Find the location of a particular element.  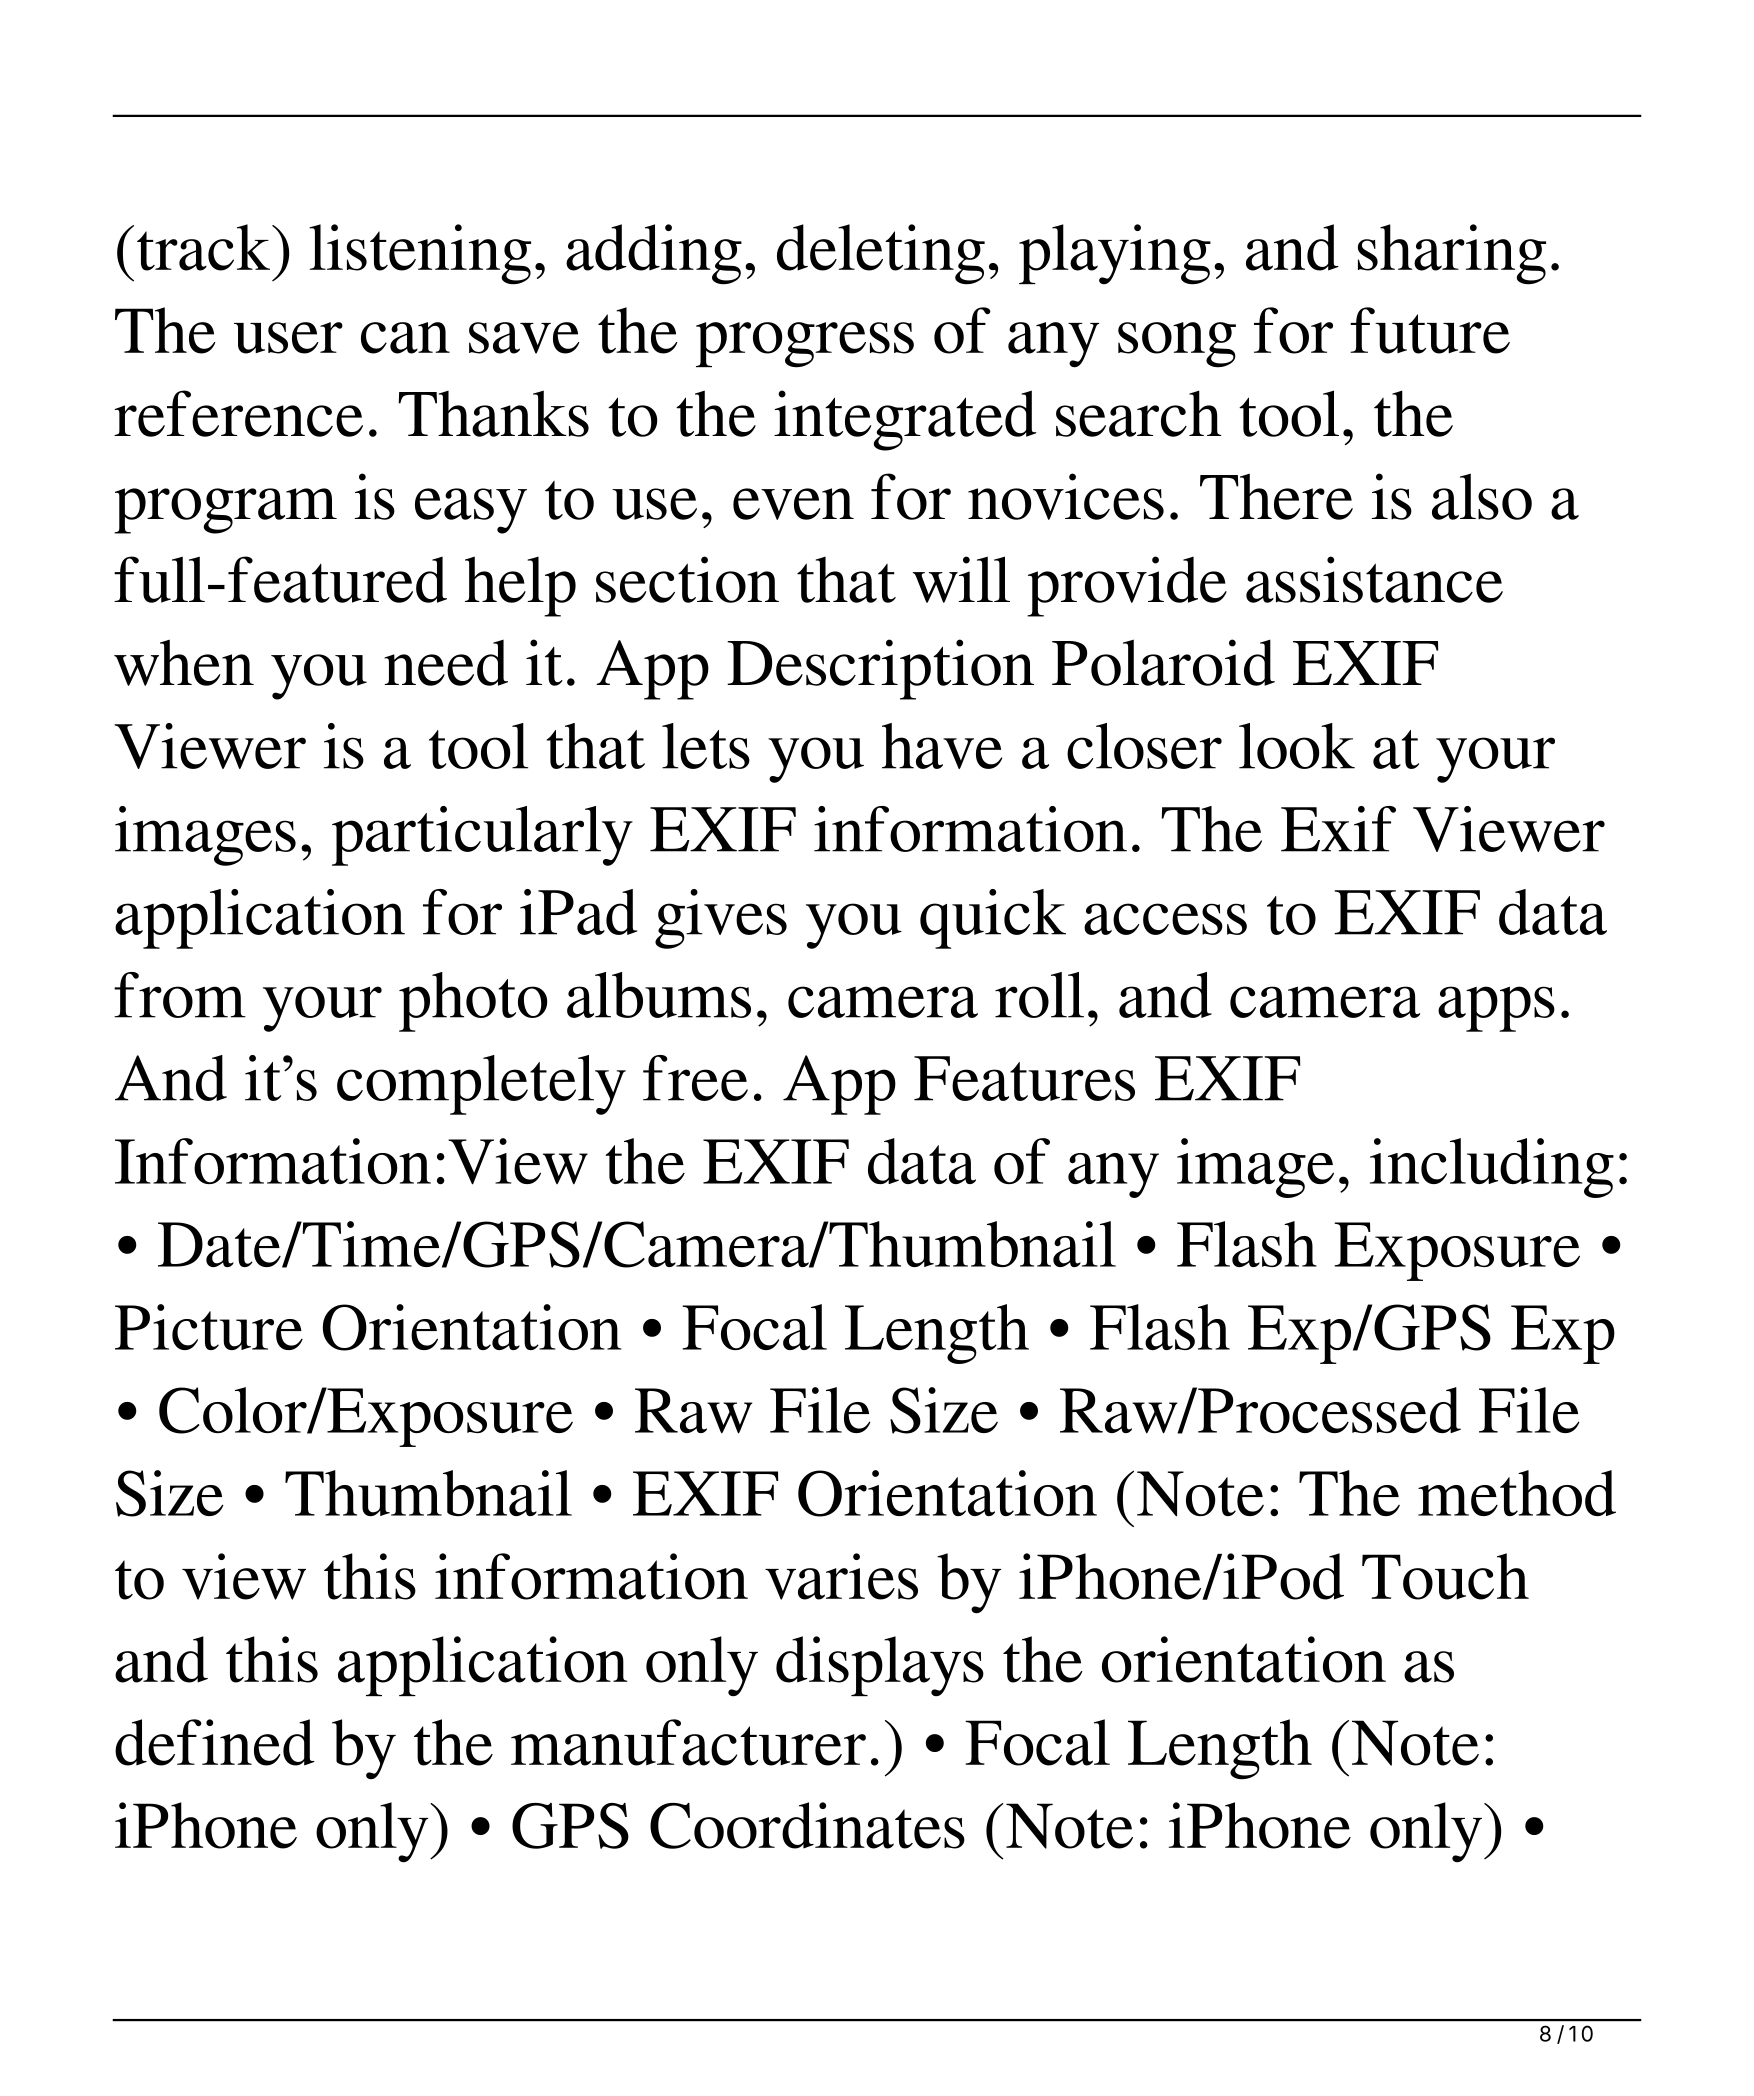

particularly is located at coordinates (482, 836).
